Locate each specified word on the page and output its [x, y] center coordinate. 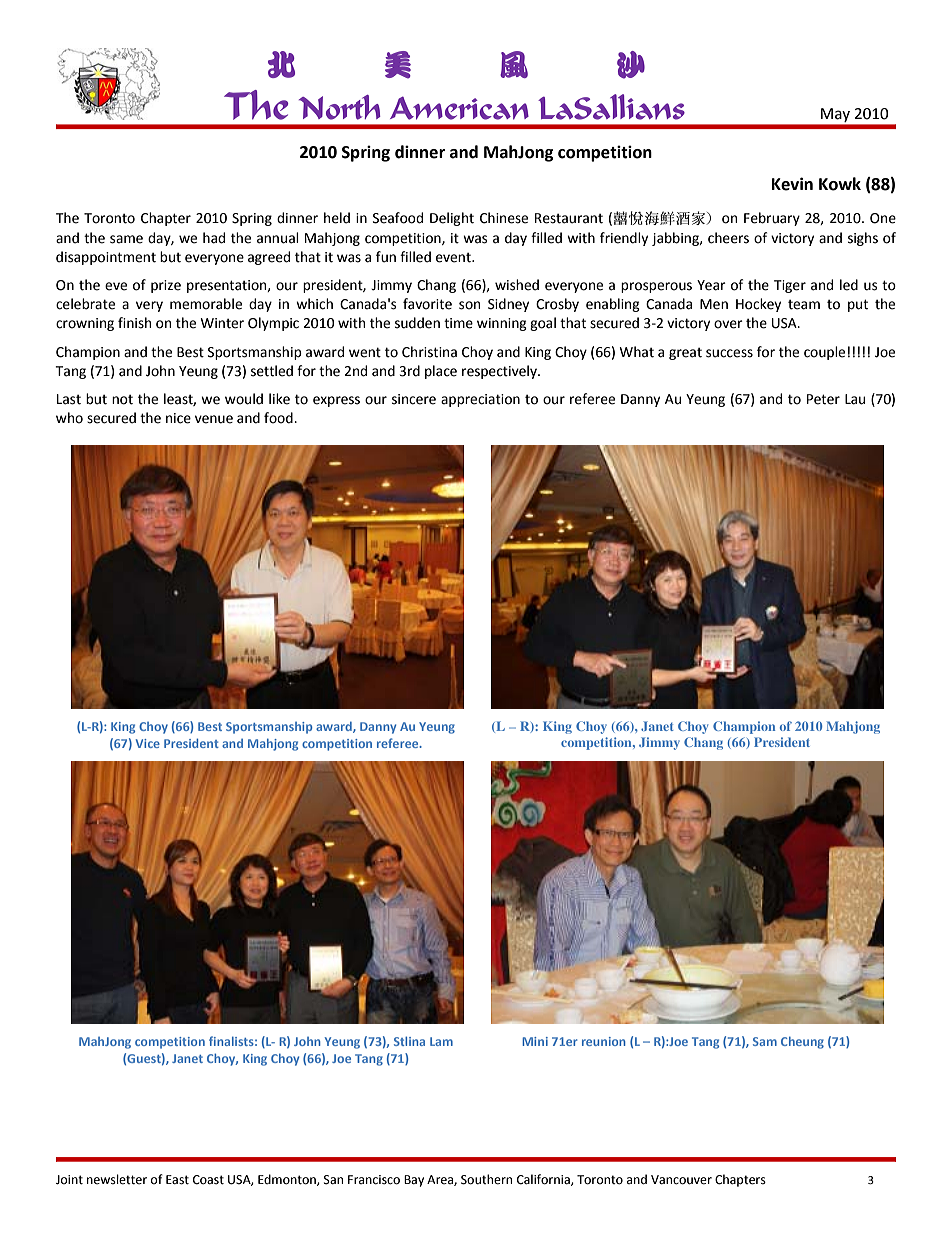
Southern [486, 1179]
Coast [208, 1180]
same [126, 239]
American [459, 108]
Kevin [792, 184]
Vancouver [681, 1180]
